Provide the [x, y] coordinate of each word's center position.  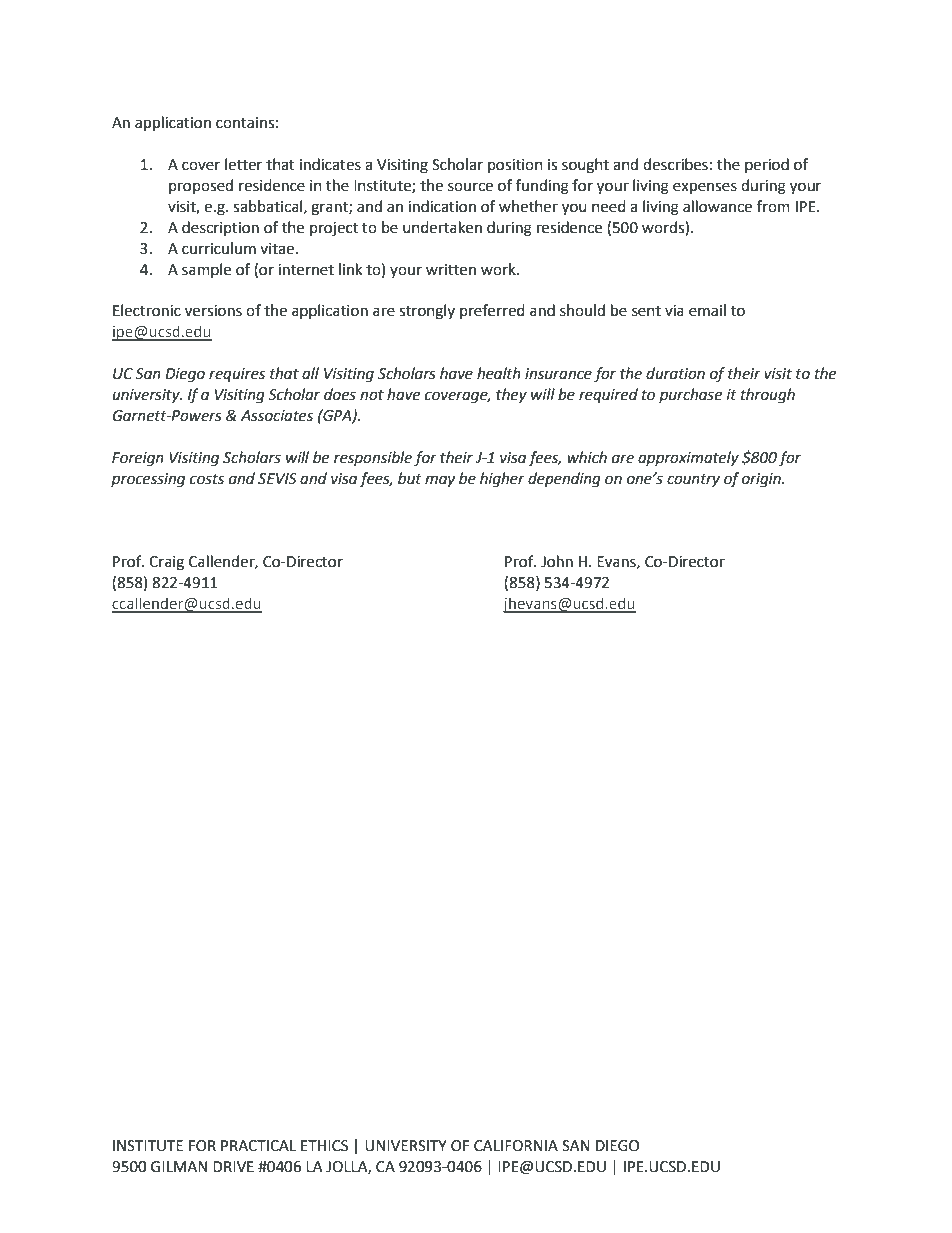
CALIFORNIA [516, 1146]
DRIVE [233, 1166]
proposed [201, 186]
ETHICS [324, 1146]
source [470, 187]
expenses [705, 188]
